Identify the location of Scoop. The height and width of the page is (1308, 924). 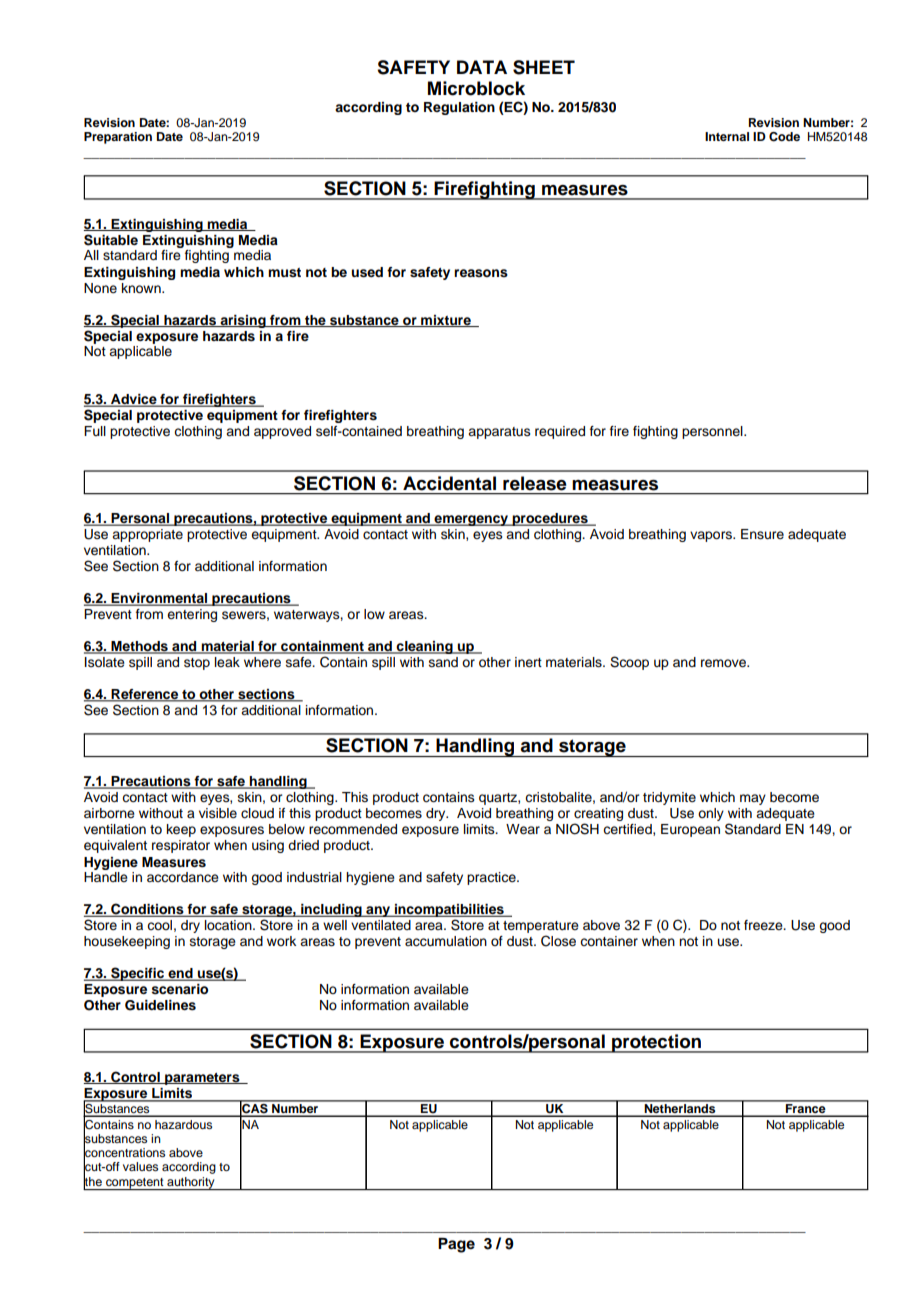
(629, 663).
